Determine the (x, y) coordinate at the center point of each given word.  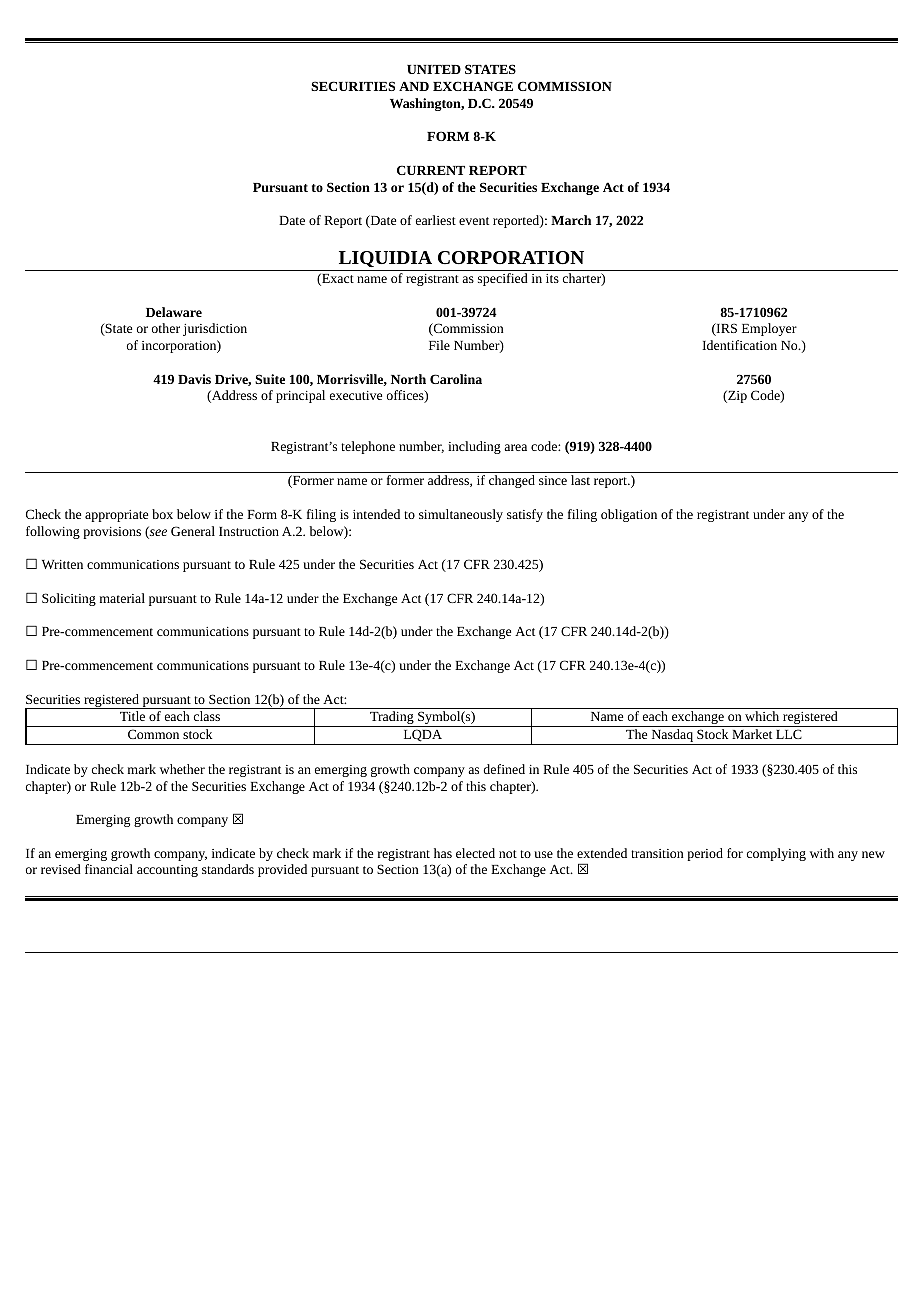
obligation (629, 515)
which (762, 716)
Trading (392, 719)
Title (132, 716)
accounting (167, 871)
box (162, 514)
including (474, 447)
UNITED (434, 69)
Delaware (174, 312)
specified (503, 279)
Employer (769, 329)
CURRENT (431, 170)
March (571, 220)
